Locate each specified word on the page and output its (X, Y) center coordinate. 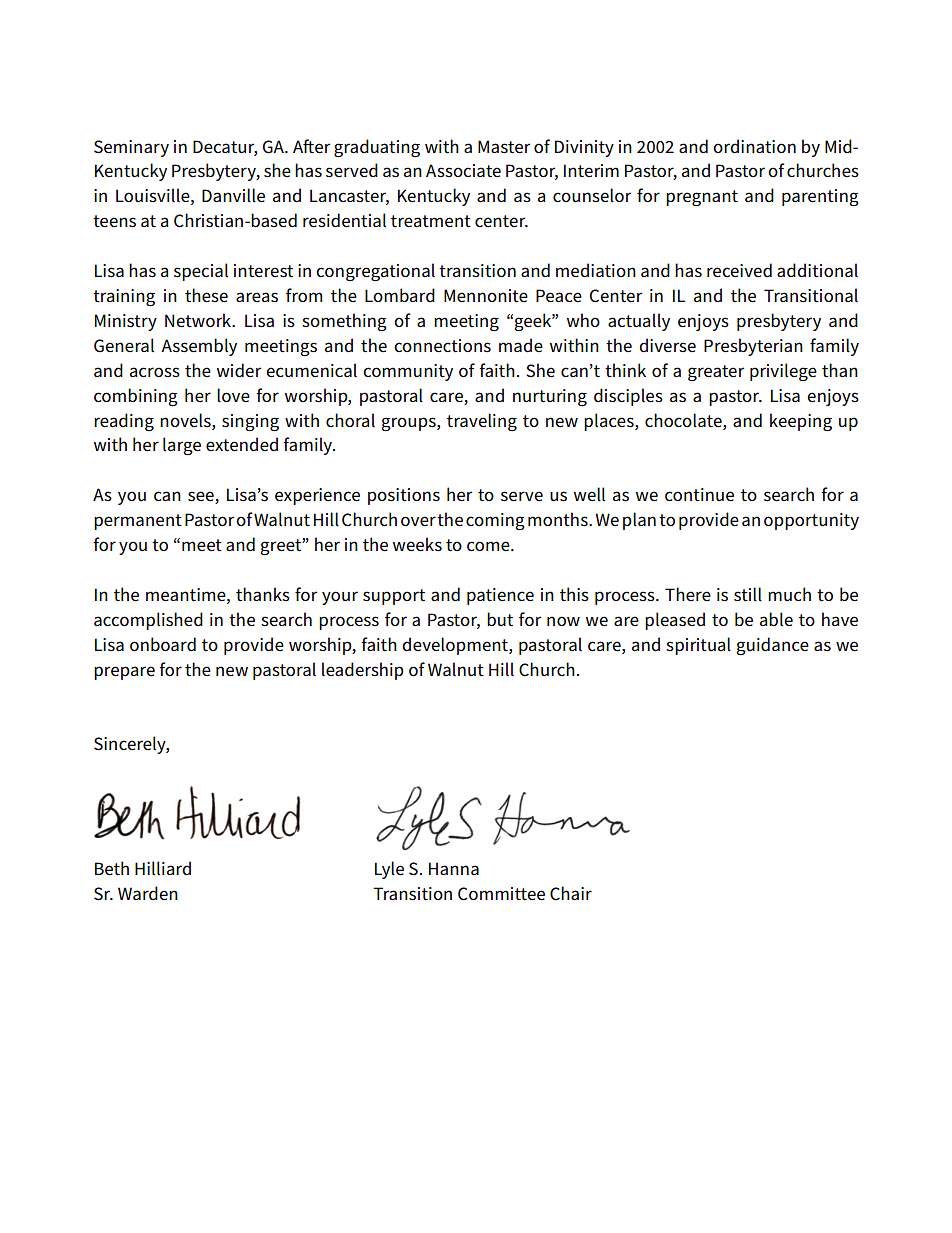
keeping (801, 422)
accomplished (148, 621)
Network (199, 320)
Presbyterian (753, 347)
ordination (754, 146)
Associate (463, 171)
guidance (772, 646)
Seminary (131, 148)
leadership (363, 671)
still (748, 594)
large (182, 446)
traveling (482, 422)
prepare (124, 673)
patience (500, 596)
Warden (148, 893)
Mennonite (486, 296)
